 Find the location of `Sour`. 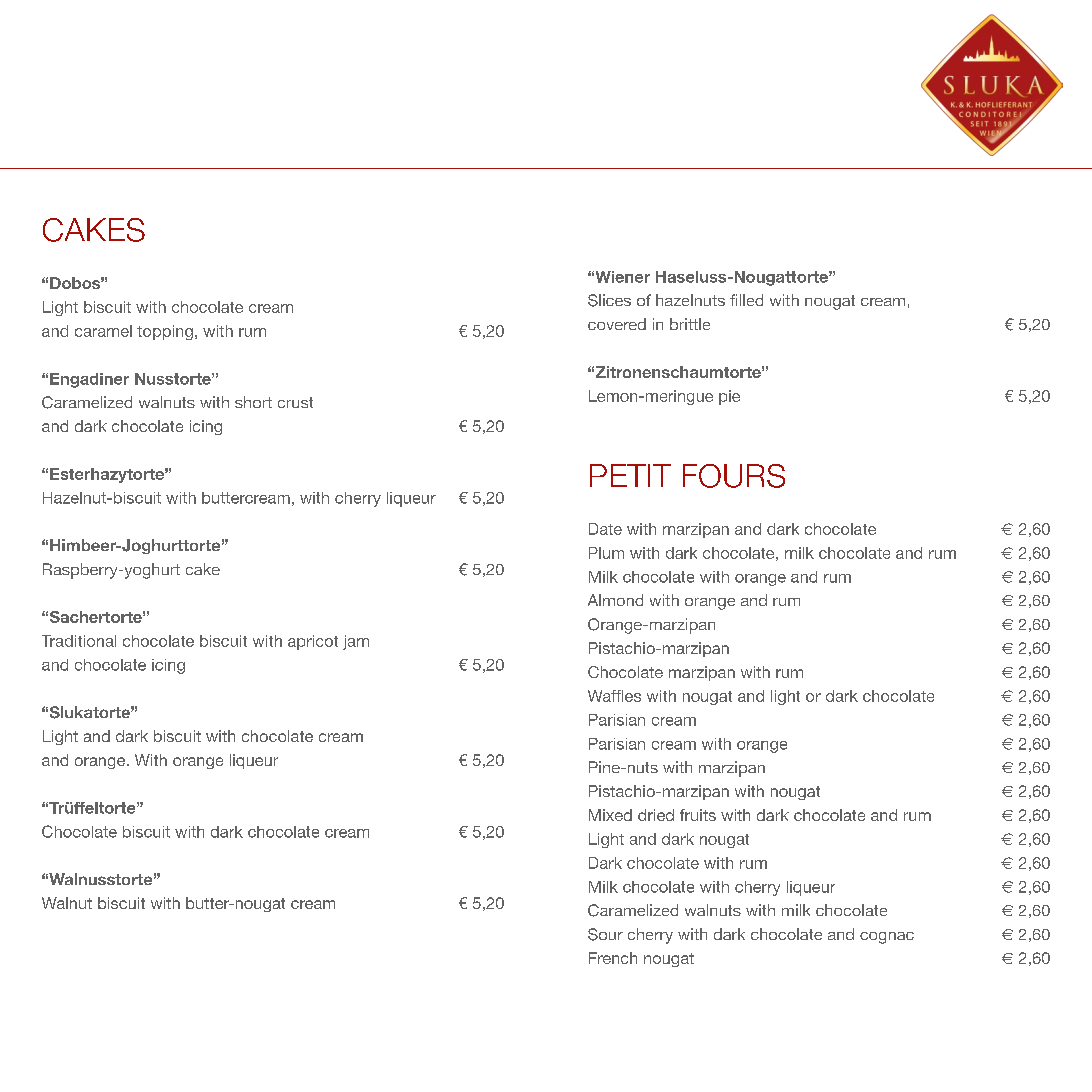

Sour is located at coordinates (605, 934).
